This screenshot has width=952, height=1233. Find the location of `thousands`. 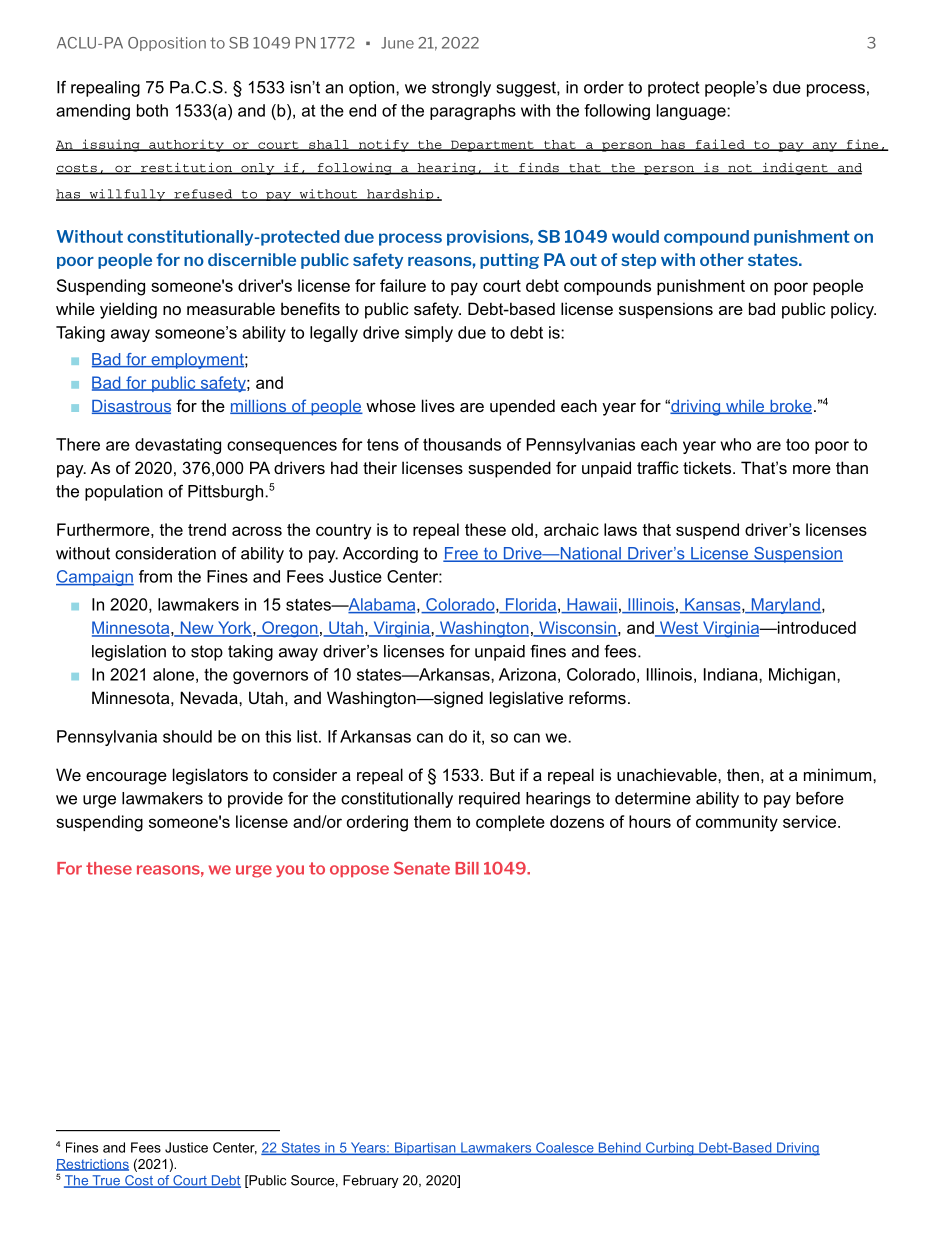

thousands is located at coordinates (462, 444).
